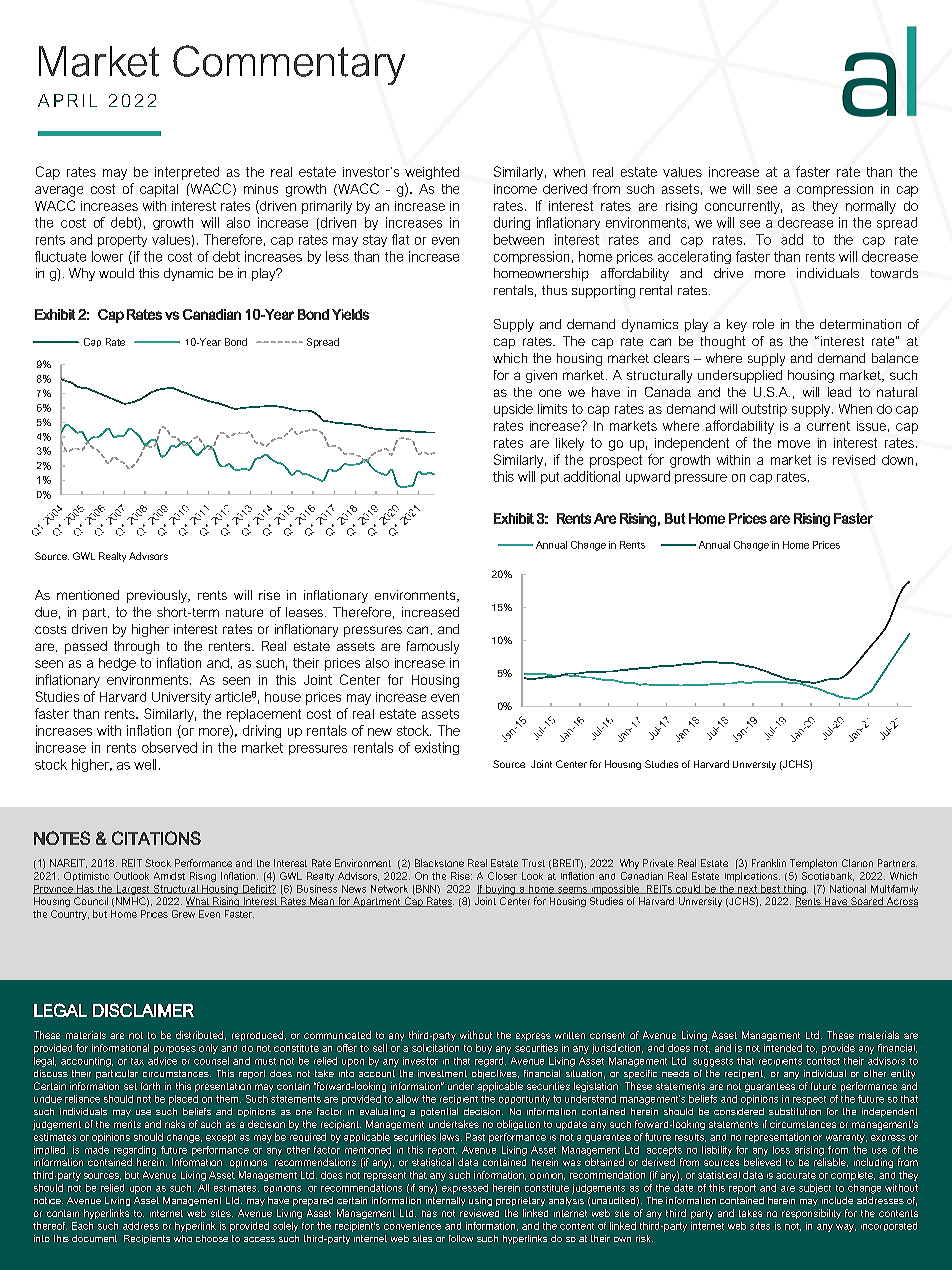  I want to click on APRIL, so click(67, 100).
